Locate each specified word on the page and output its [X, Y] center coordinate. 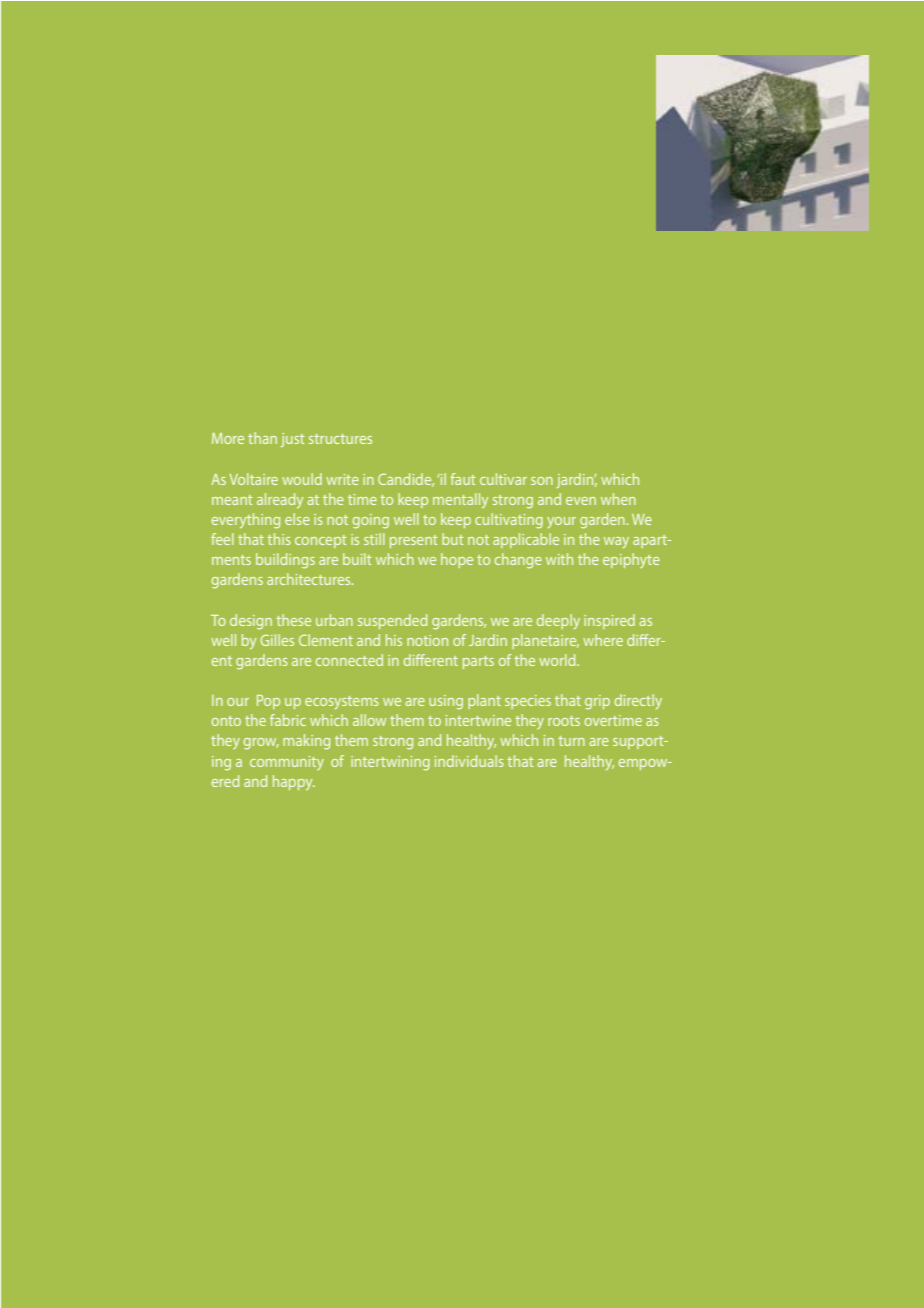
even [581, 501]
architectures [310, 579]
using [446, 702]
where [603, 640]
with [559, 559]
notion [427, 640]
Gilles [277, 640]
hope [457, 560]
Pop [268, 702]
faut [462, 479]
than [262, 438]
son [542, 481]
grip [597, 702]
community [287, 763]
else [297, 519]
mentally [460, 501]
